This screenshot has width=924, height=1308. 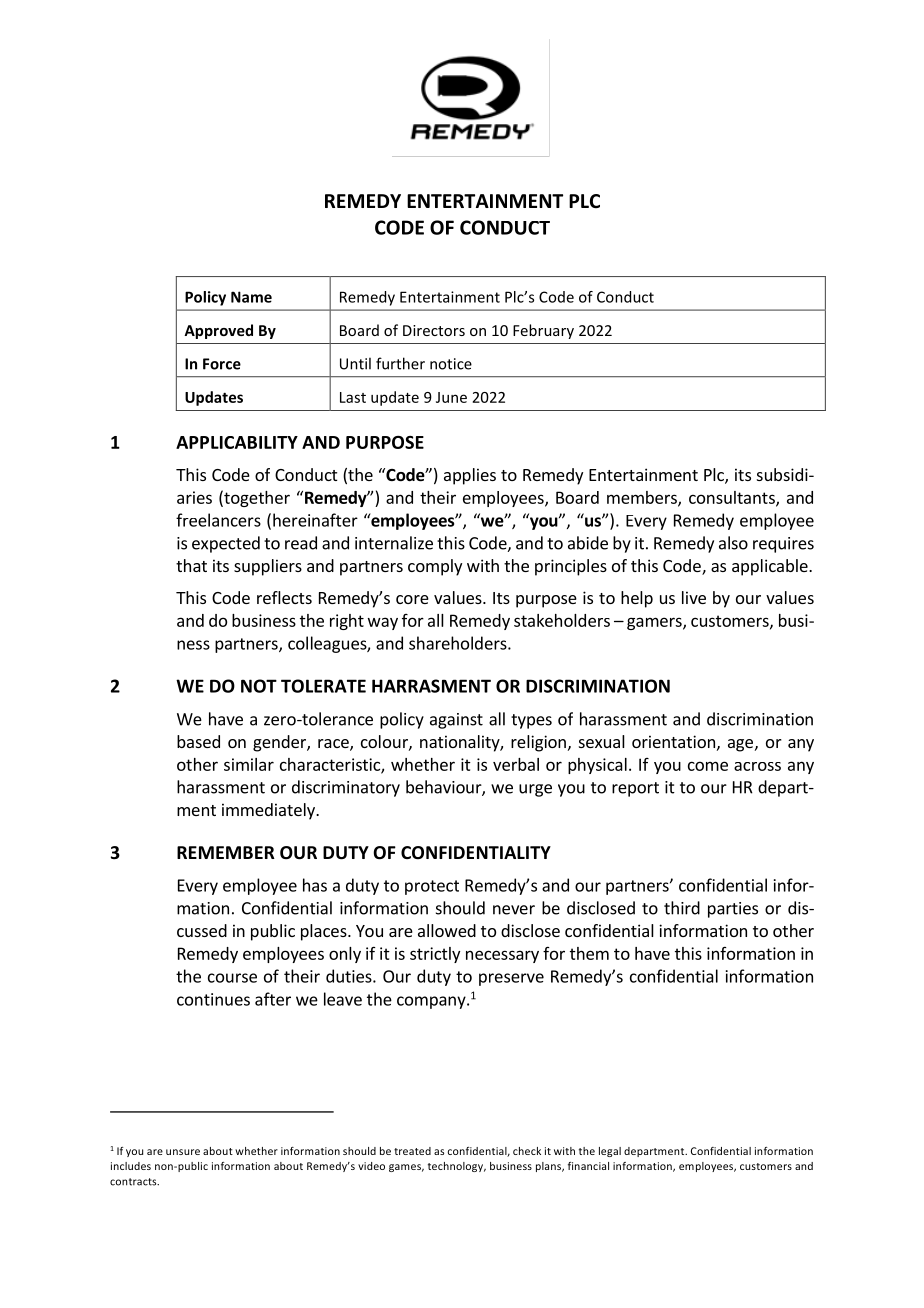 What do you see at coordinates (543, 331) in the screenshot?
I see `February` at bounding box center [543, 331].
